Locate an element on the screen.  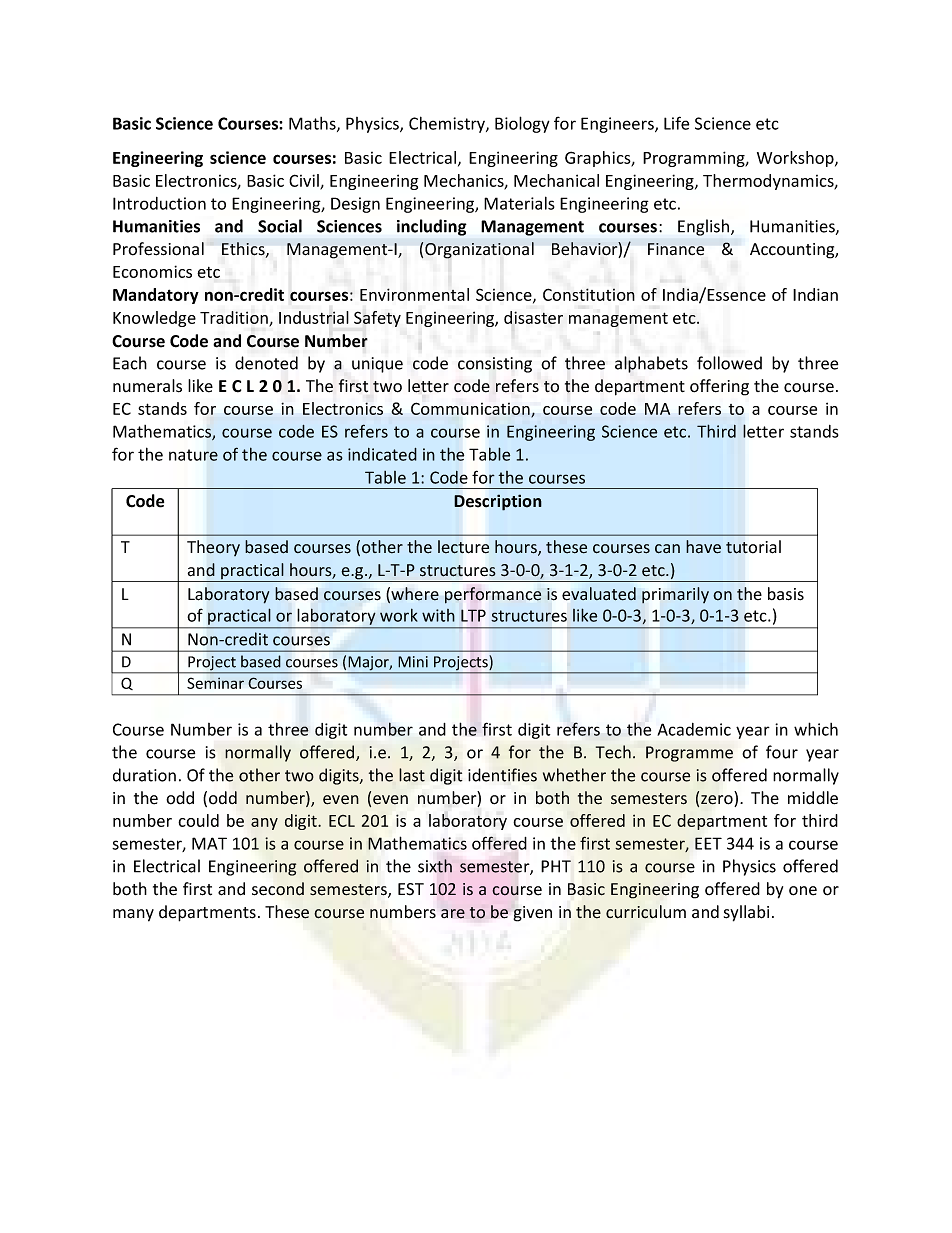
tutorial is located at coordinates (753, 547).
